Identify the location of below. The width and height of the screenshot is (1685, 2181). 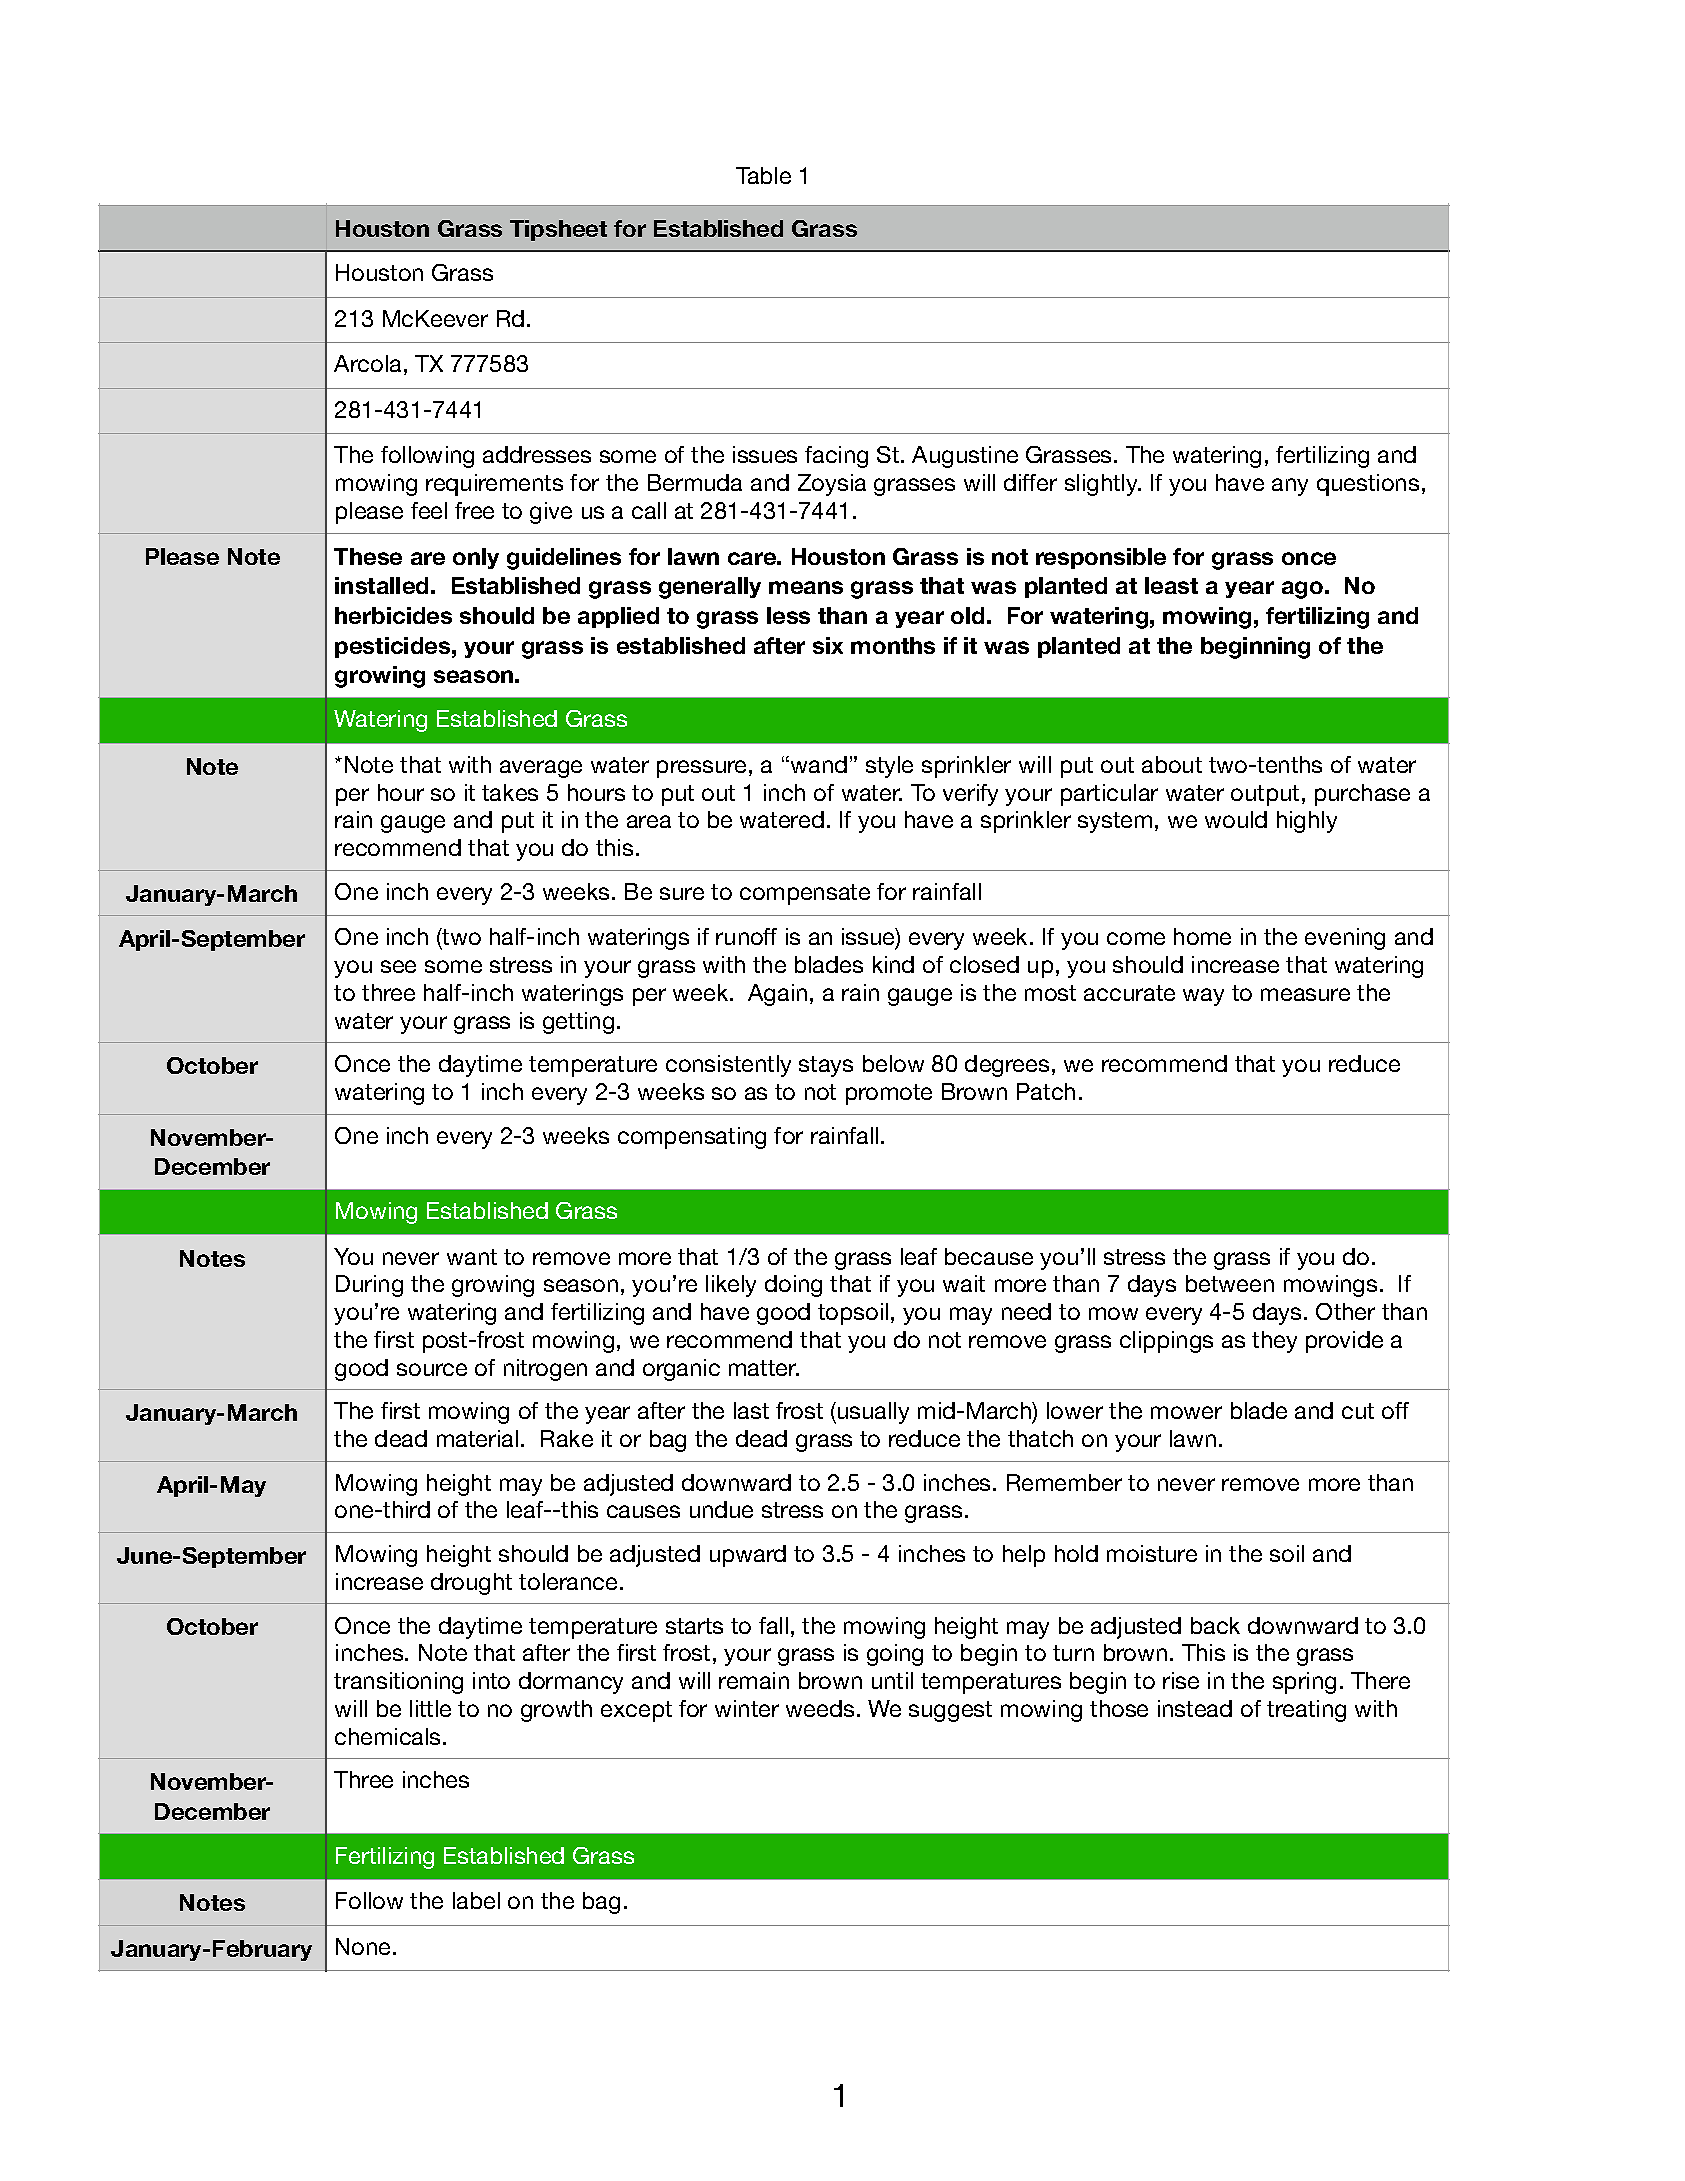
(893, 1063).
